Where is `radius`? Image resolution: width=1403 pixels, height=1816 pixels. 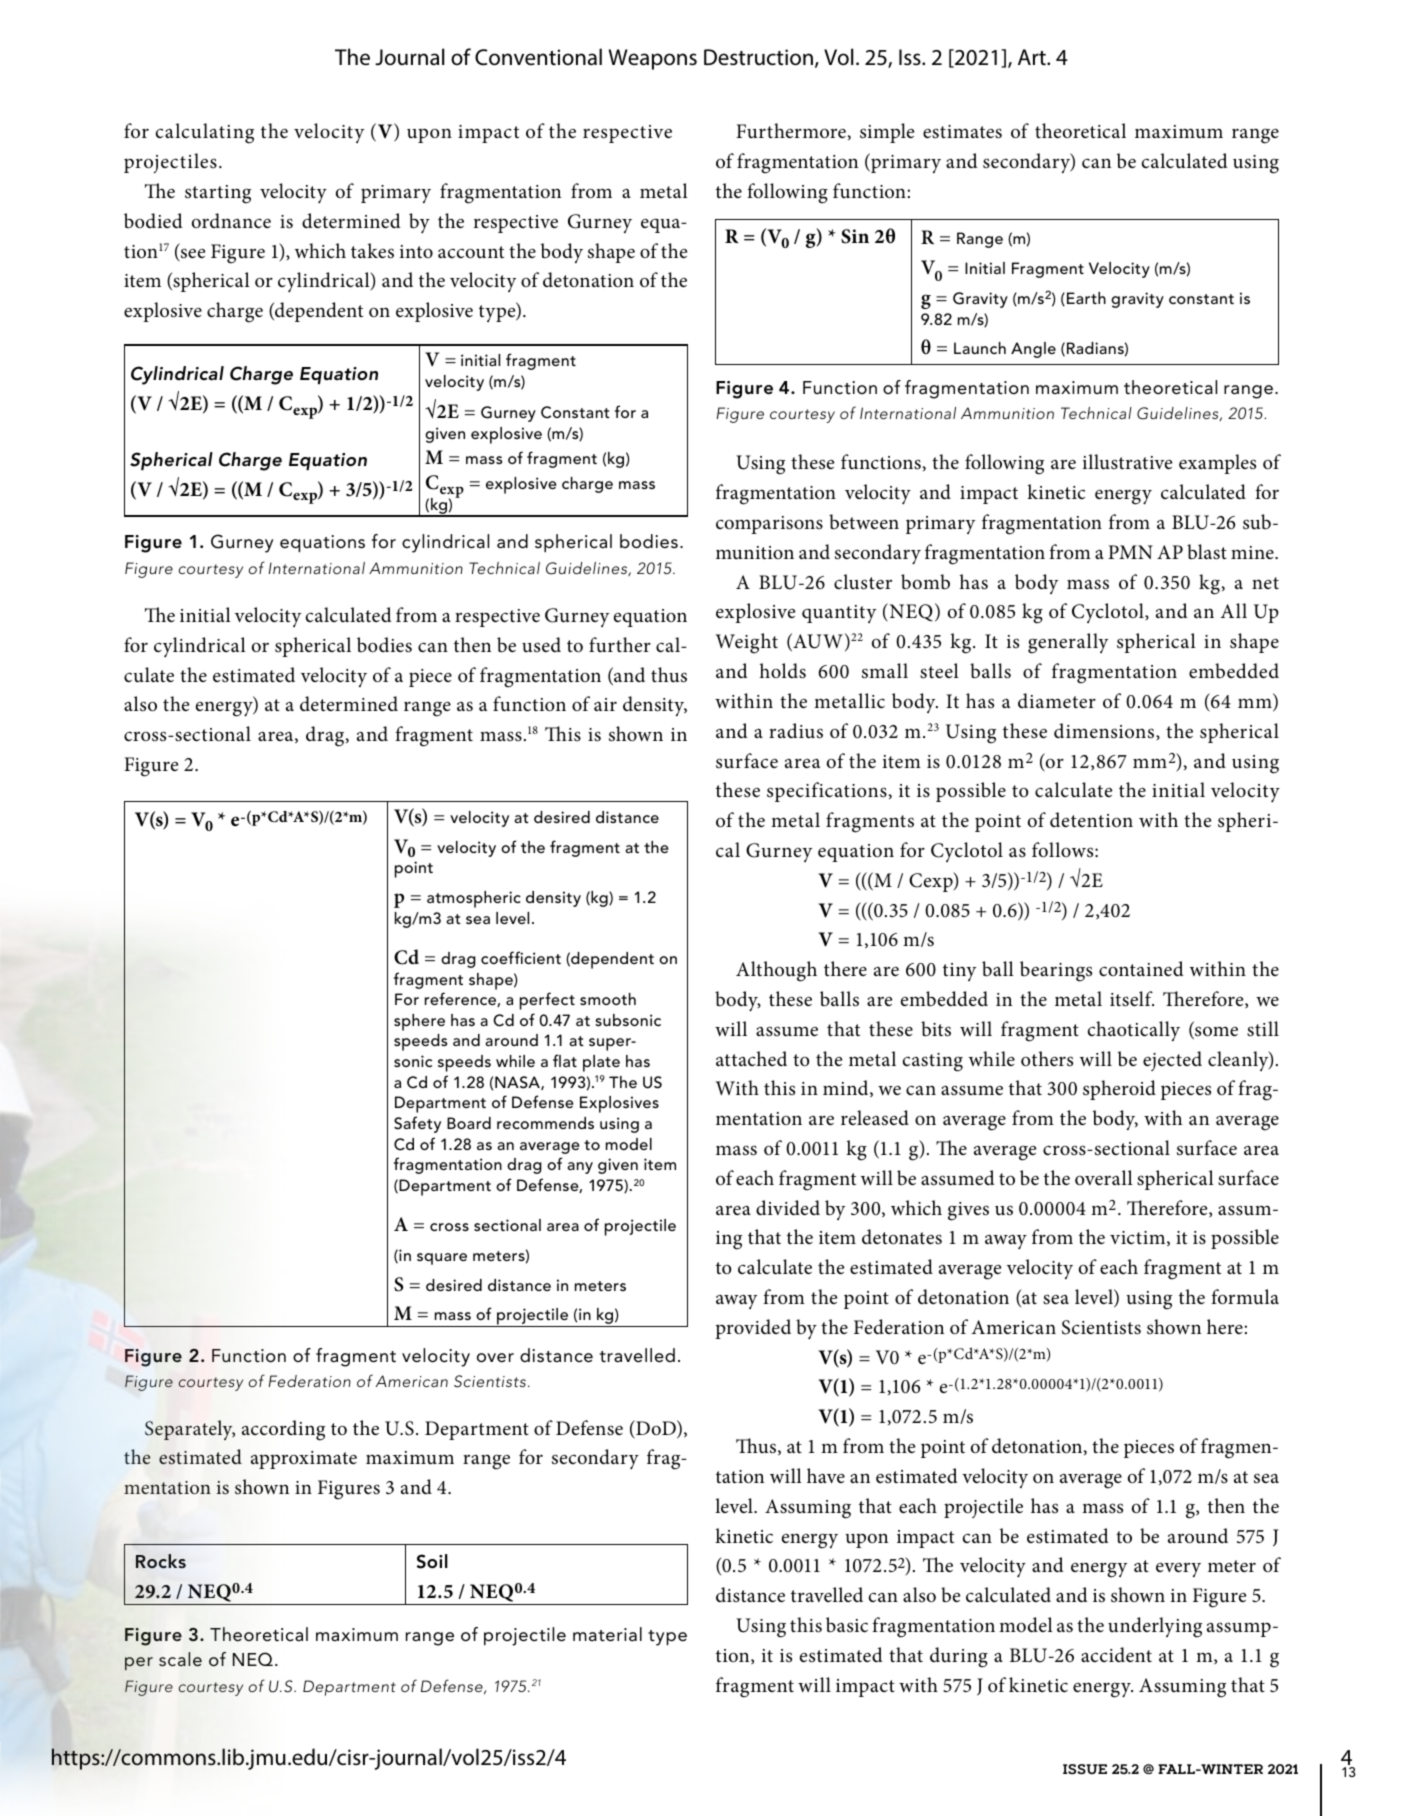
radius is located at coordinates (796, 731).
